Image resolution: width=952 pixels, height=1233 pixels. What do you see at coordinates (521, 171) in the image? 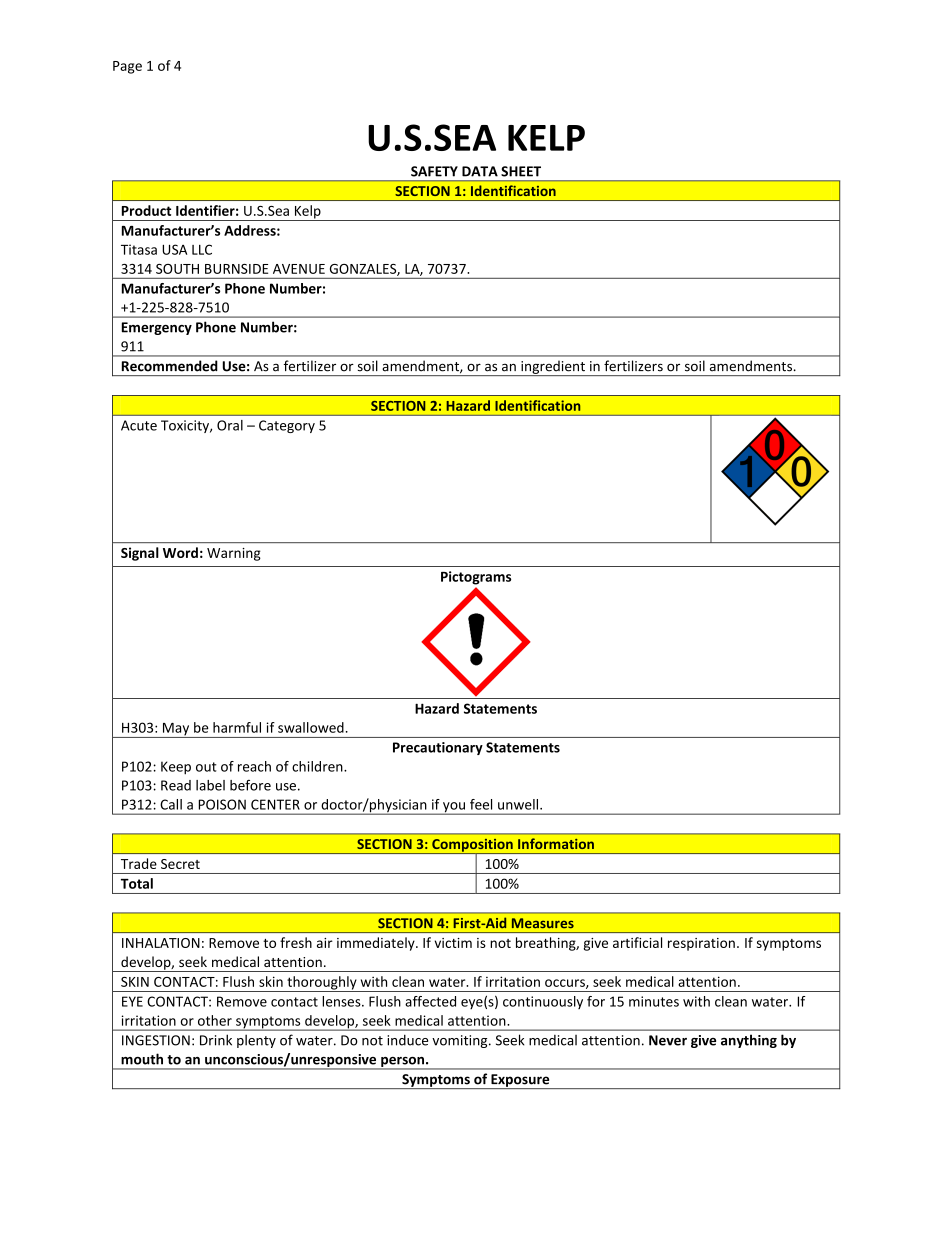
I see `SHEET` at bounding box center [521, 171].
